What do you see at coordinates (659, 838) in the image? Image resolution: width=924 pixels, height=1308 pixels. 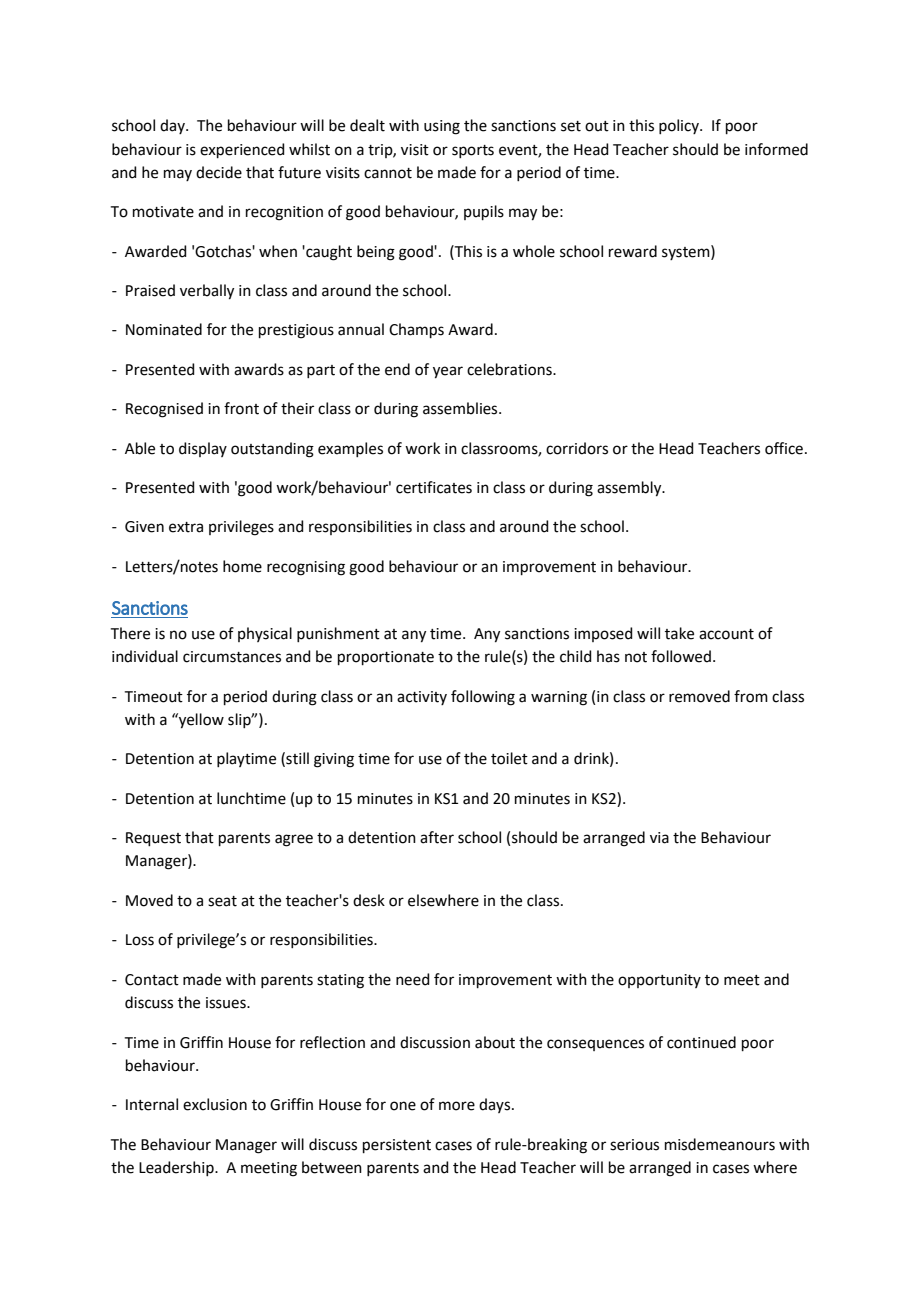 I see `via` at bounding box center [659, 838].
